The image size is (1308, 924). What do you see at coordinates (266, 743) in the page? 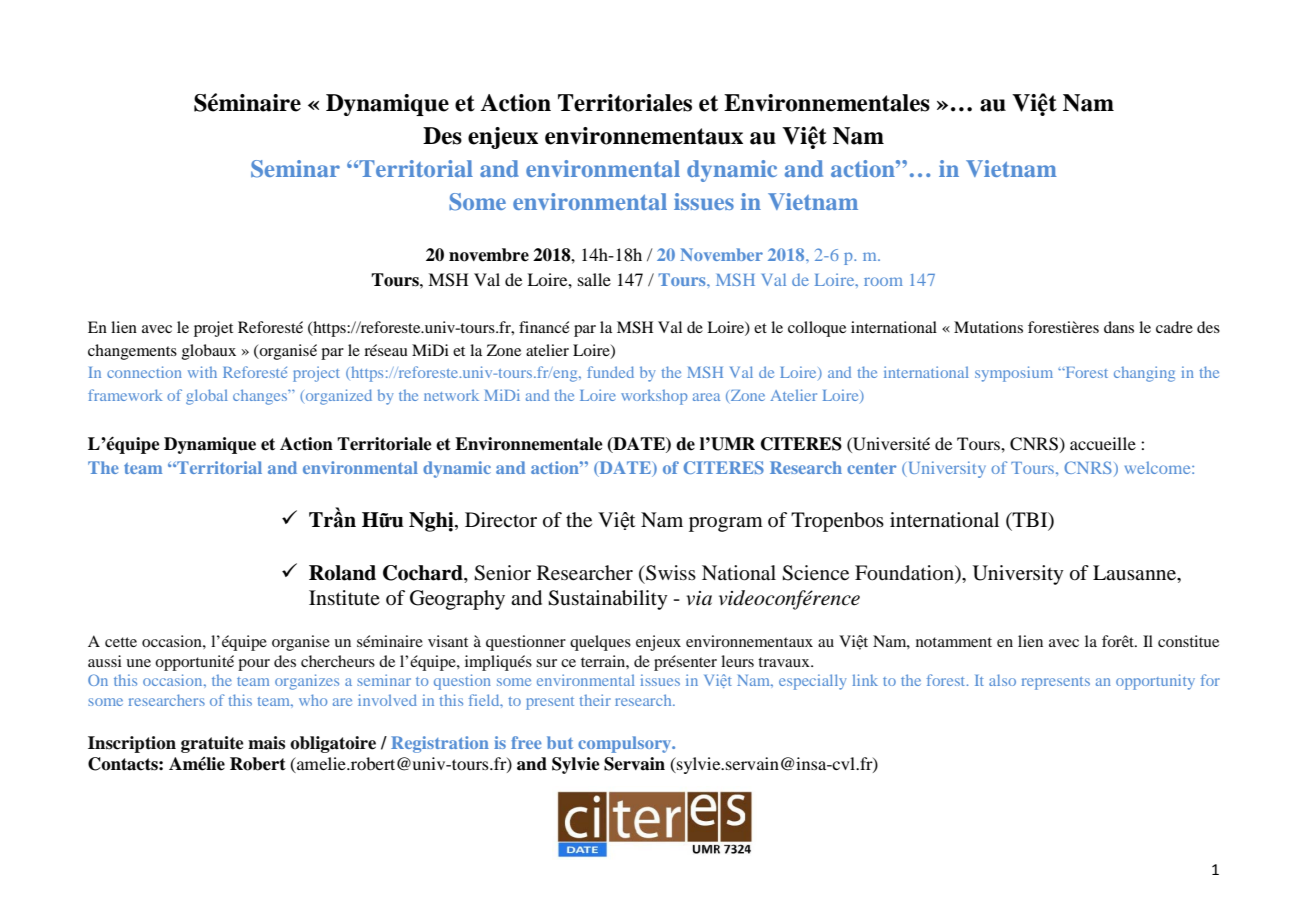
I see `mais` at bounding box center [266, 743].
